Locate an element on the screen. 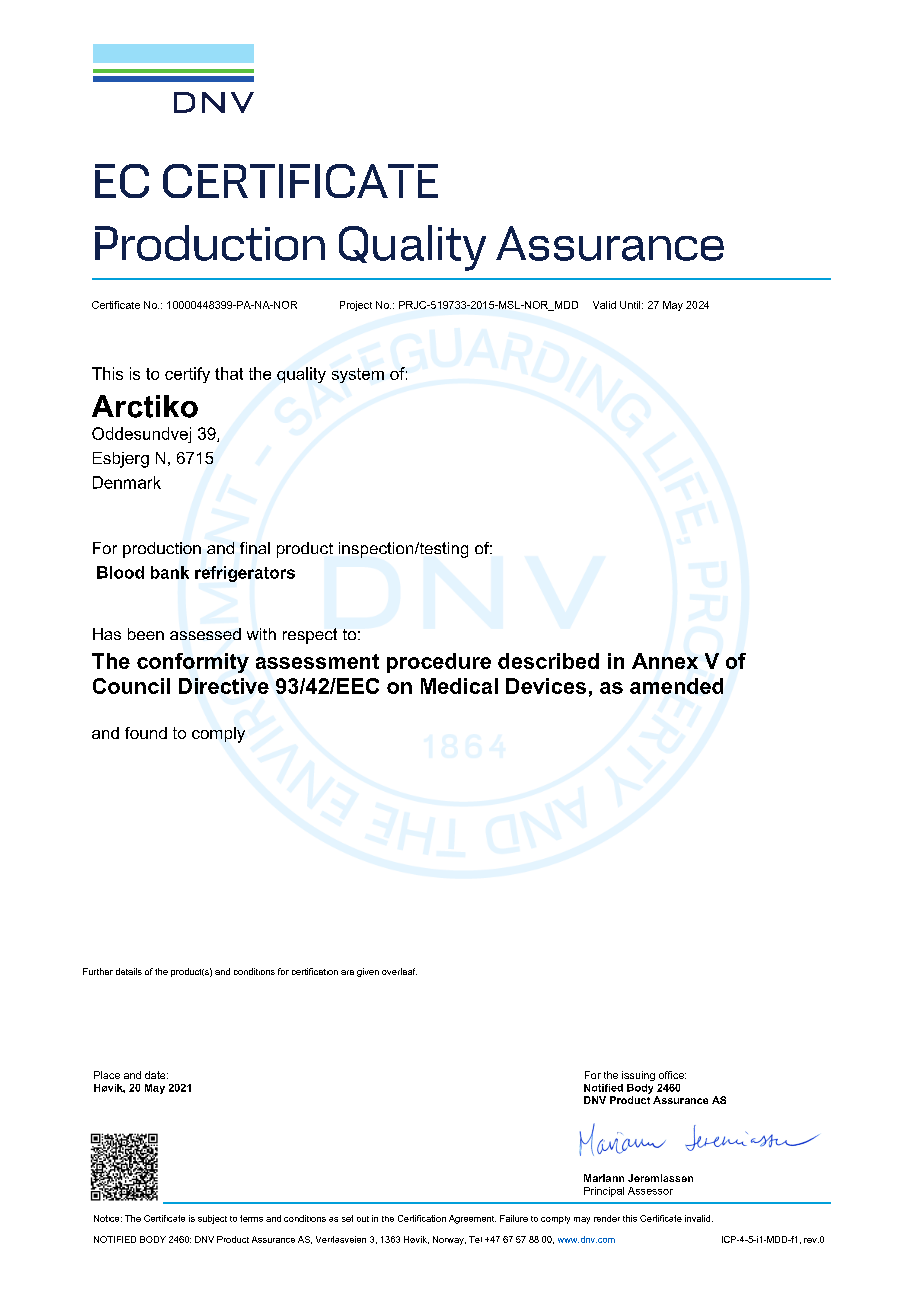 Image resolution: width=924 pixels, height=1307 pixels. render is located at coordinates (607, 1218).
